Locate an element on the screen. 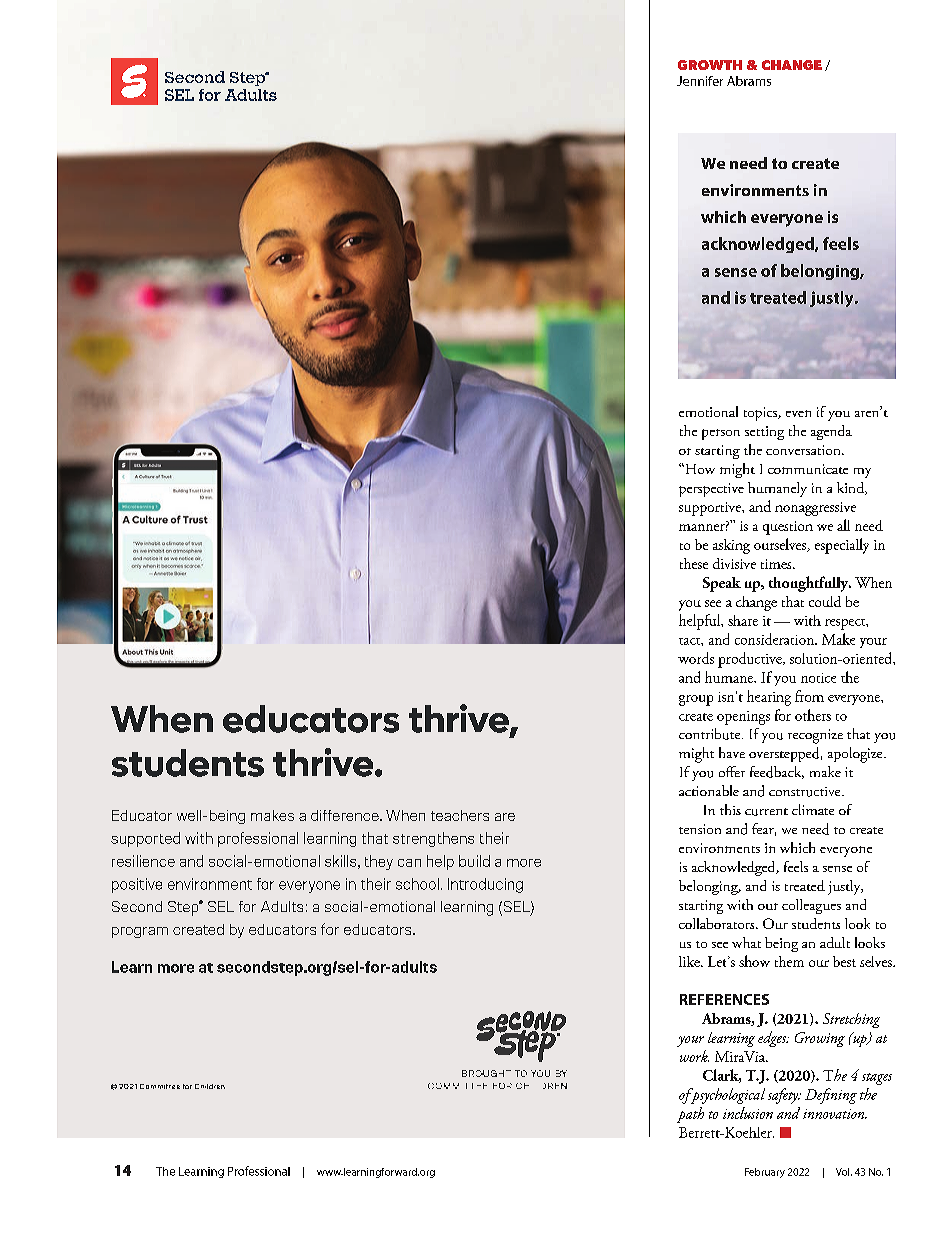 This screenshot has height=1237, width=952. Children is located at coordinates (210, 1086).
